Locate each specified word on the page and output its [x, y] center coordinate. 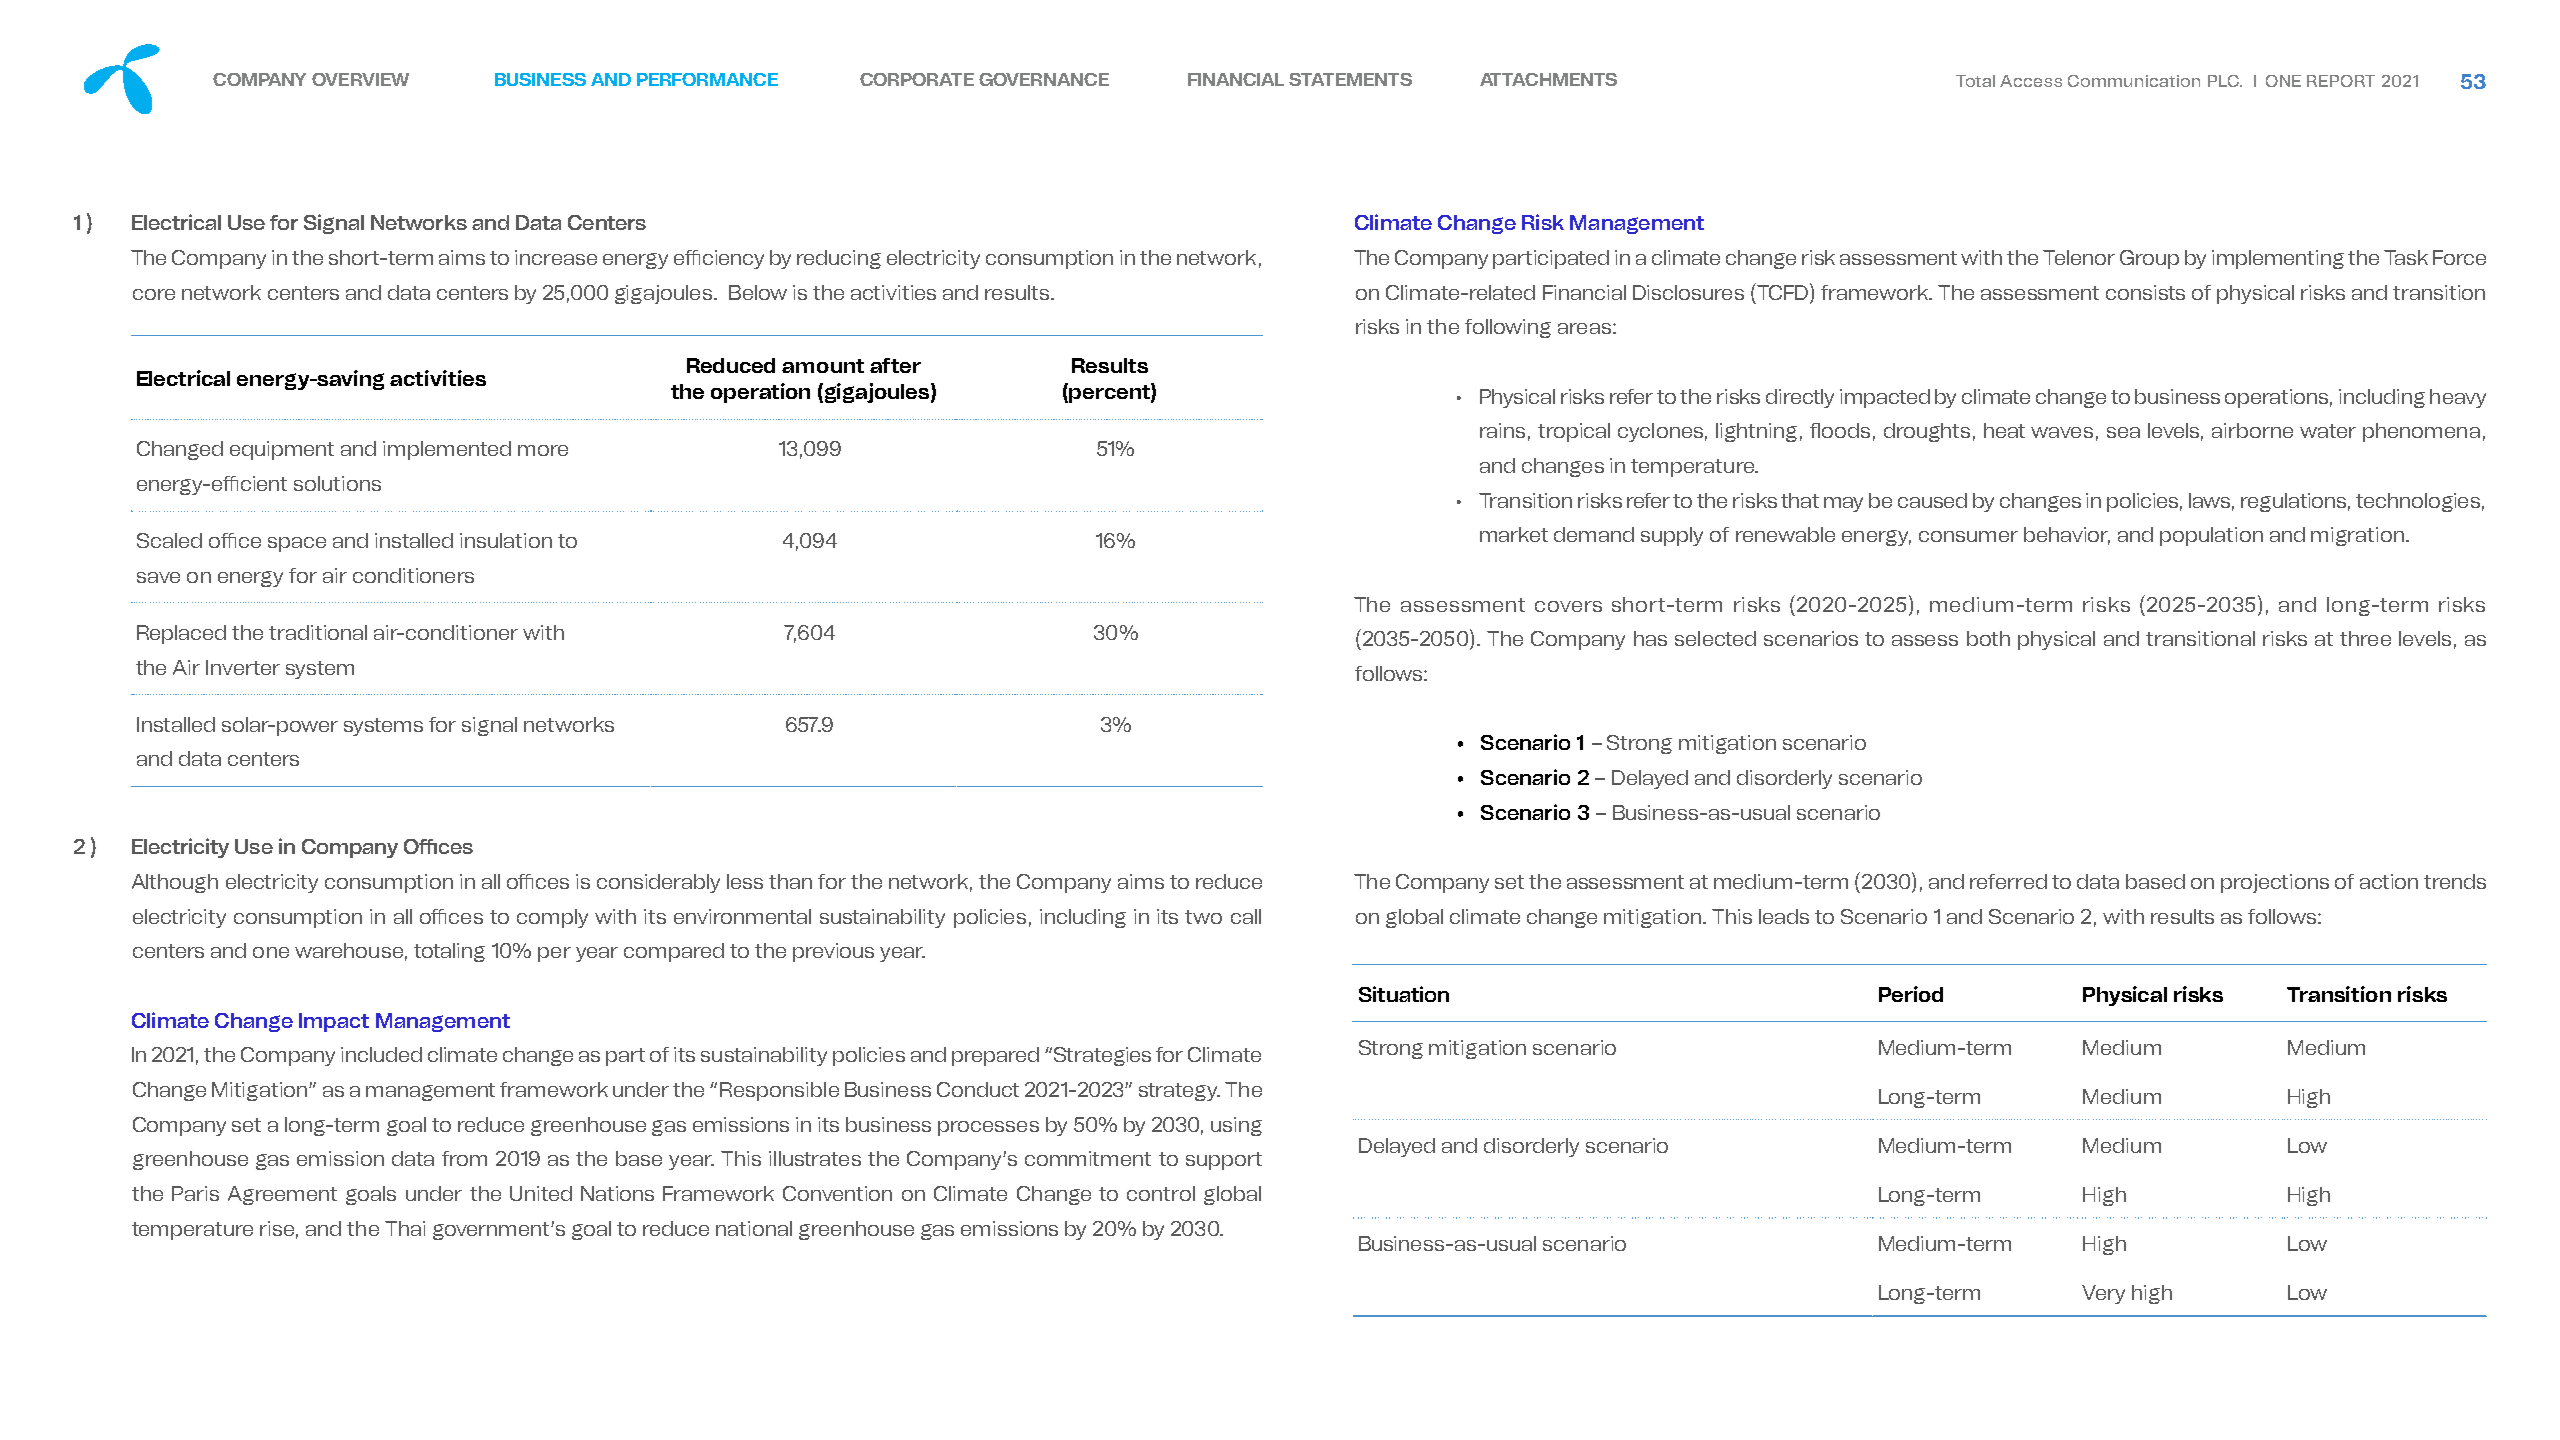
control [1161, 1193]
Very [2103, 1294]
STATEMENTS [1350, 79]
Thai [405, 1228]
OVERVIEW [360, 79]
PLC [2224, 81]
